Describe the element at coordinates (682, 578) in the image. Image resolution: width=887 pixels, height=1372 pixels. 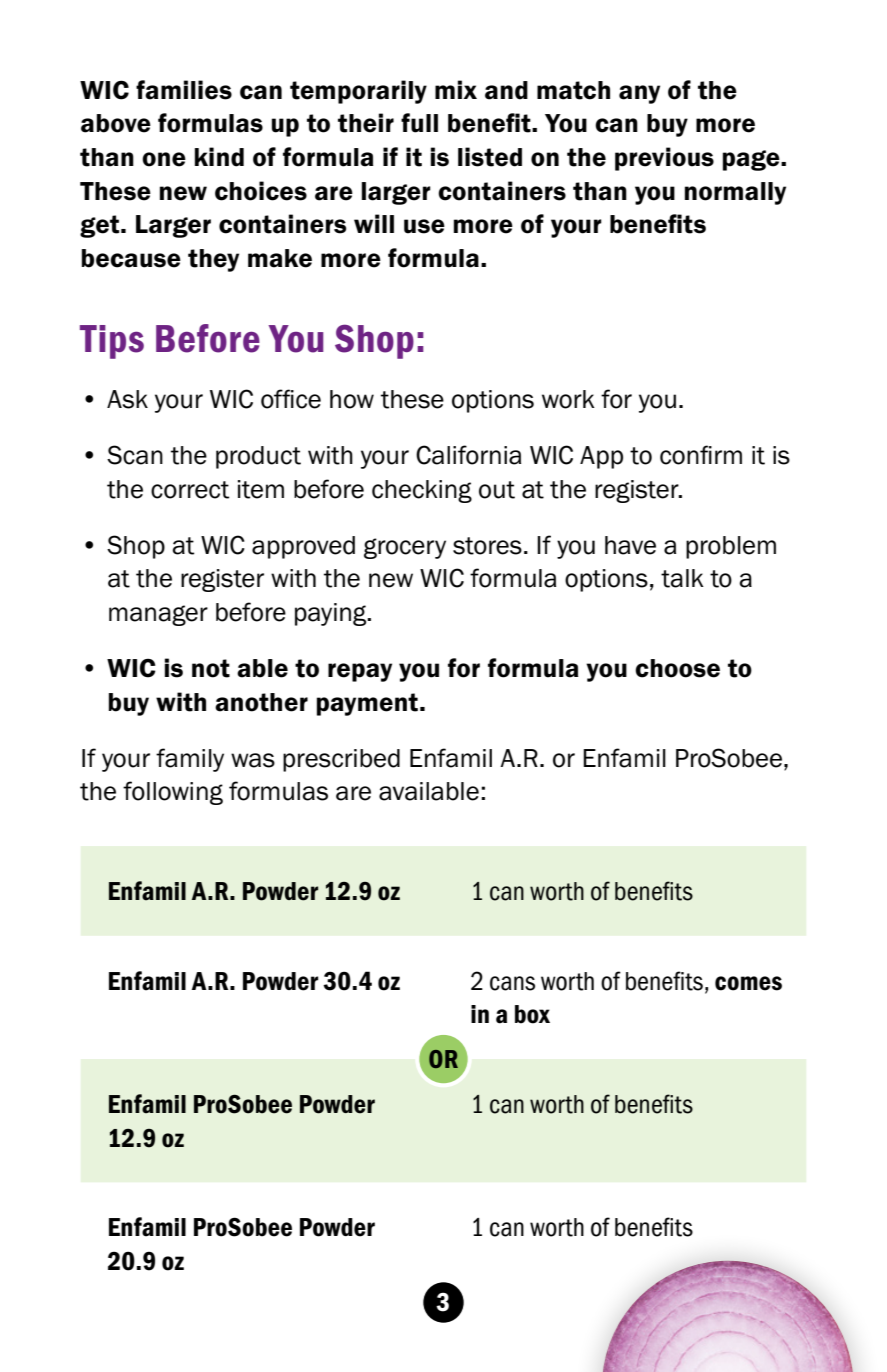
I see `talk` at that location.
